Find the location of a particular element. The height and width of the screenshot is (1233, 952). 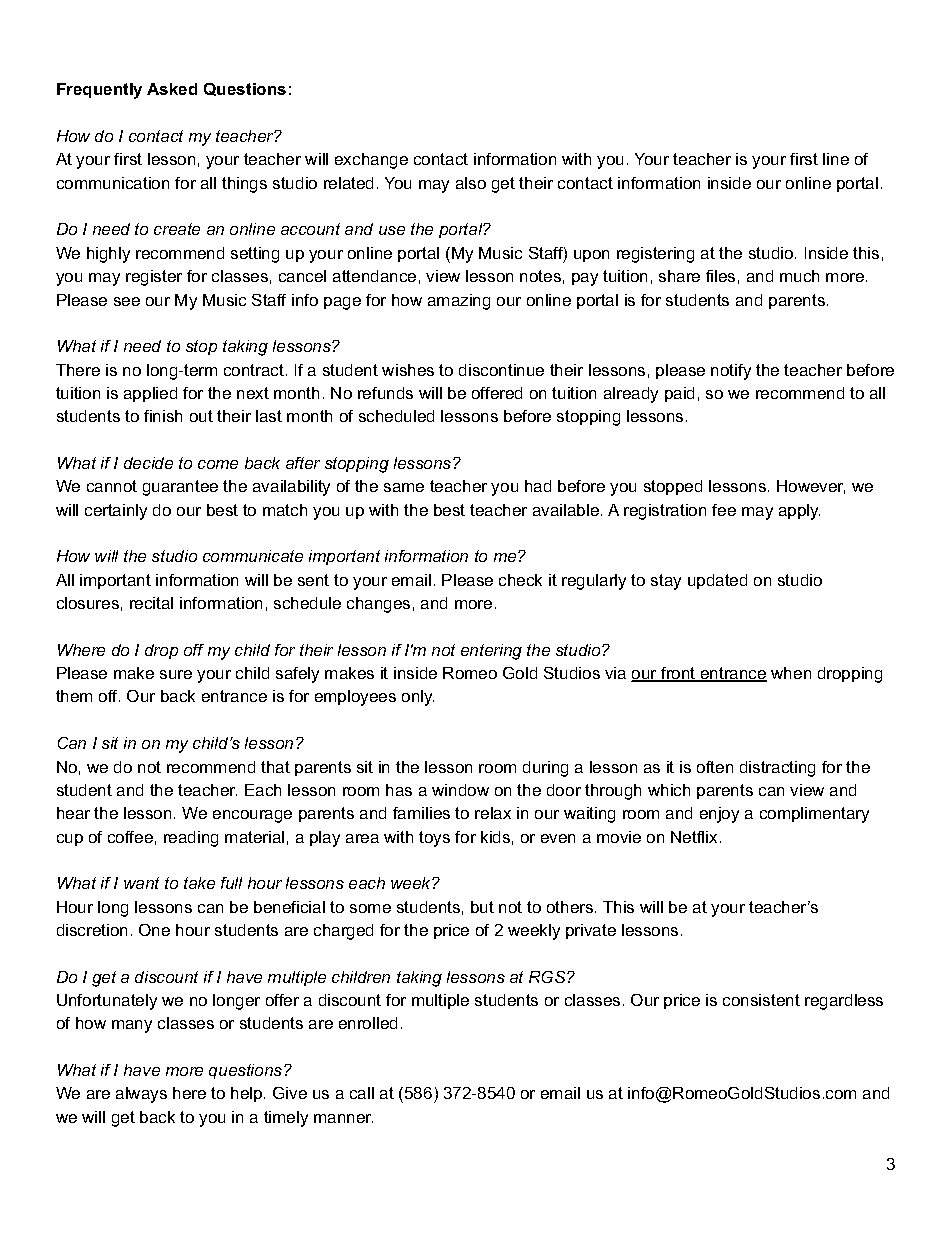

However is located at coordinates (811, 487).
